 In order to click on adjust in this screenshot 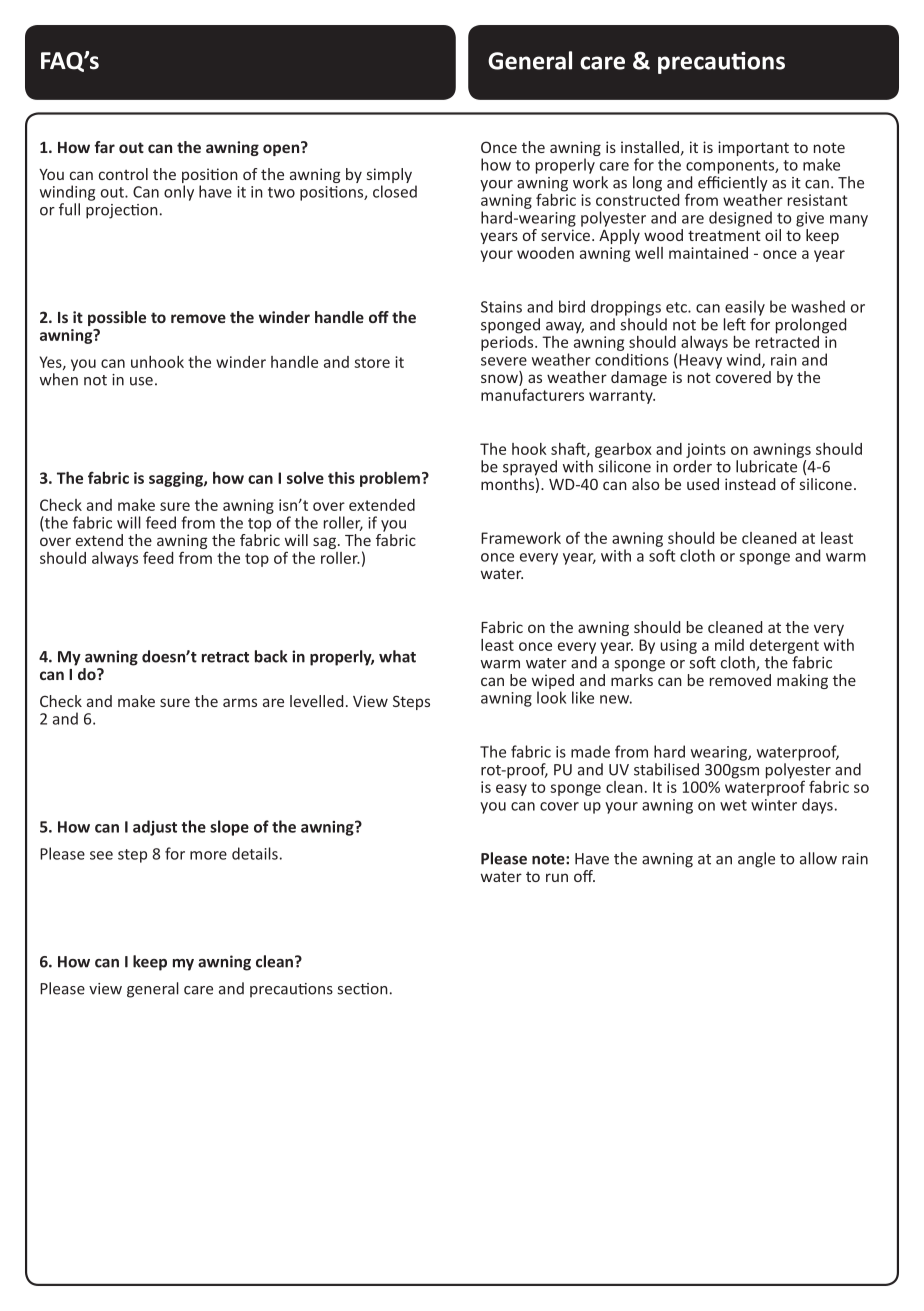, I will do `click(155, 828)`.
